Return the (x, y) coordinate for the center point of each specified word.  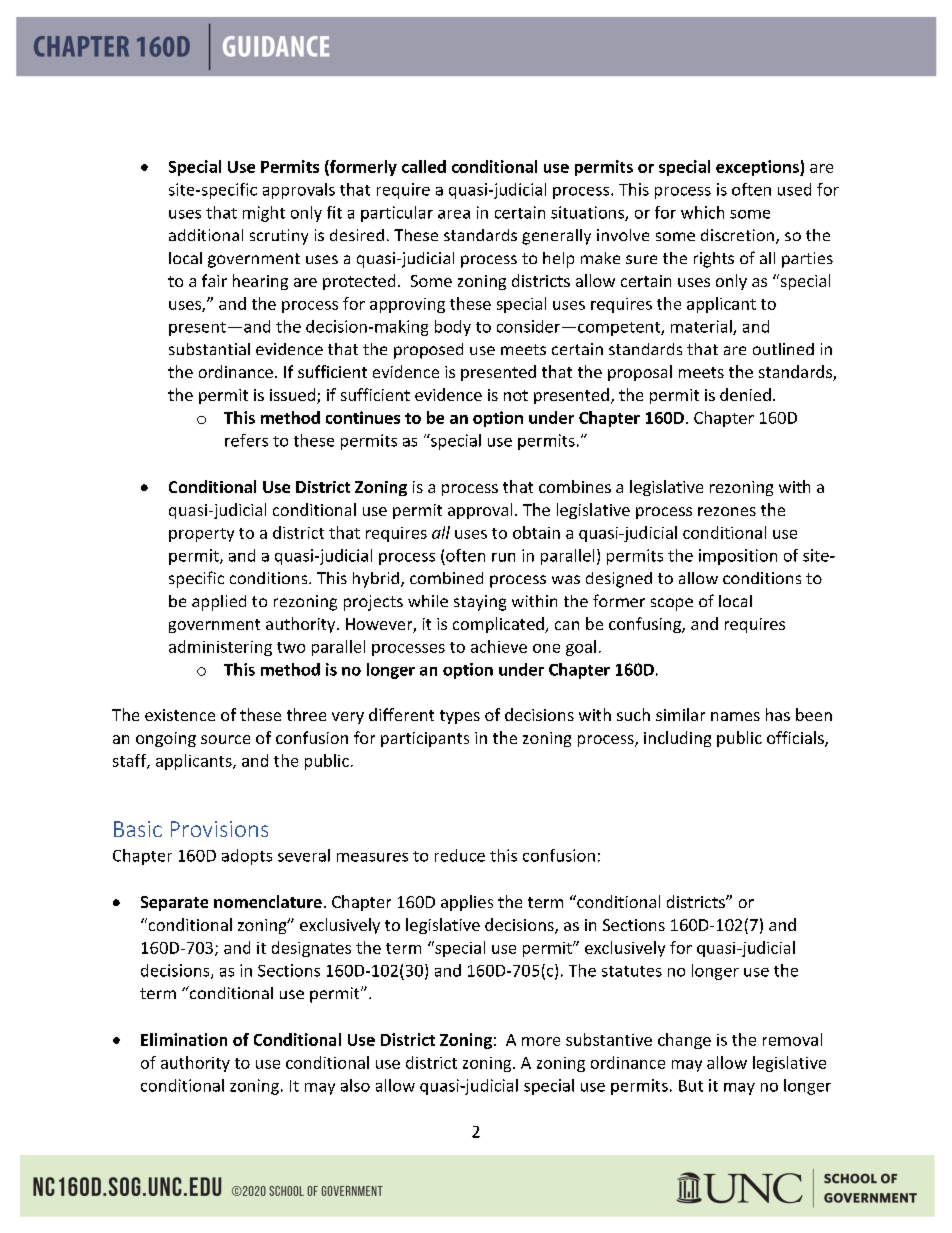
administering (220, 648)
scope (672, 604)
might (264, 214)
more (541, 1041)
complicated (499, 625)
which (702, 212)
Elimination (184, 1039)
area (454, 214)
